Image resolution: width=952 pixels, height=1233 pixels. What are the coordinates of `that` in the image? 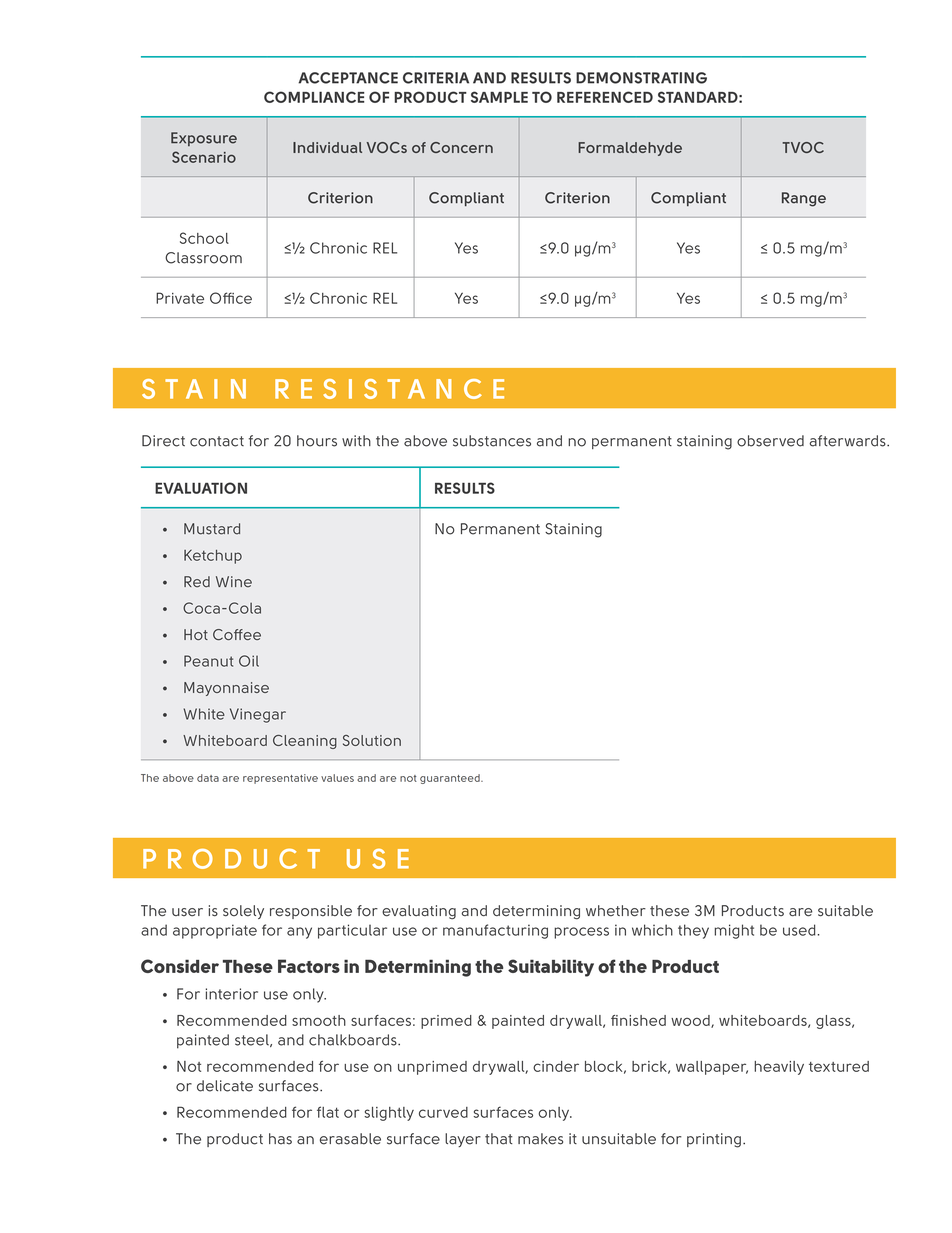 It's located at (499, 1139).
